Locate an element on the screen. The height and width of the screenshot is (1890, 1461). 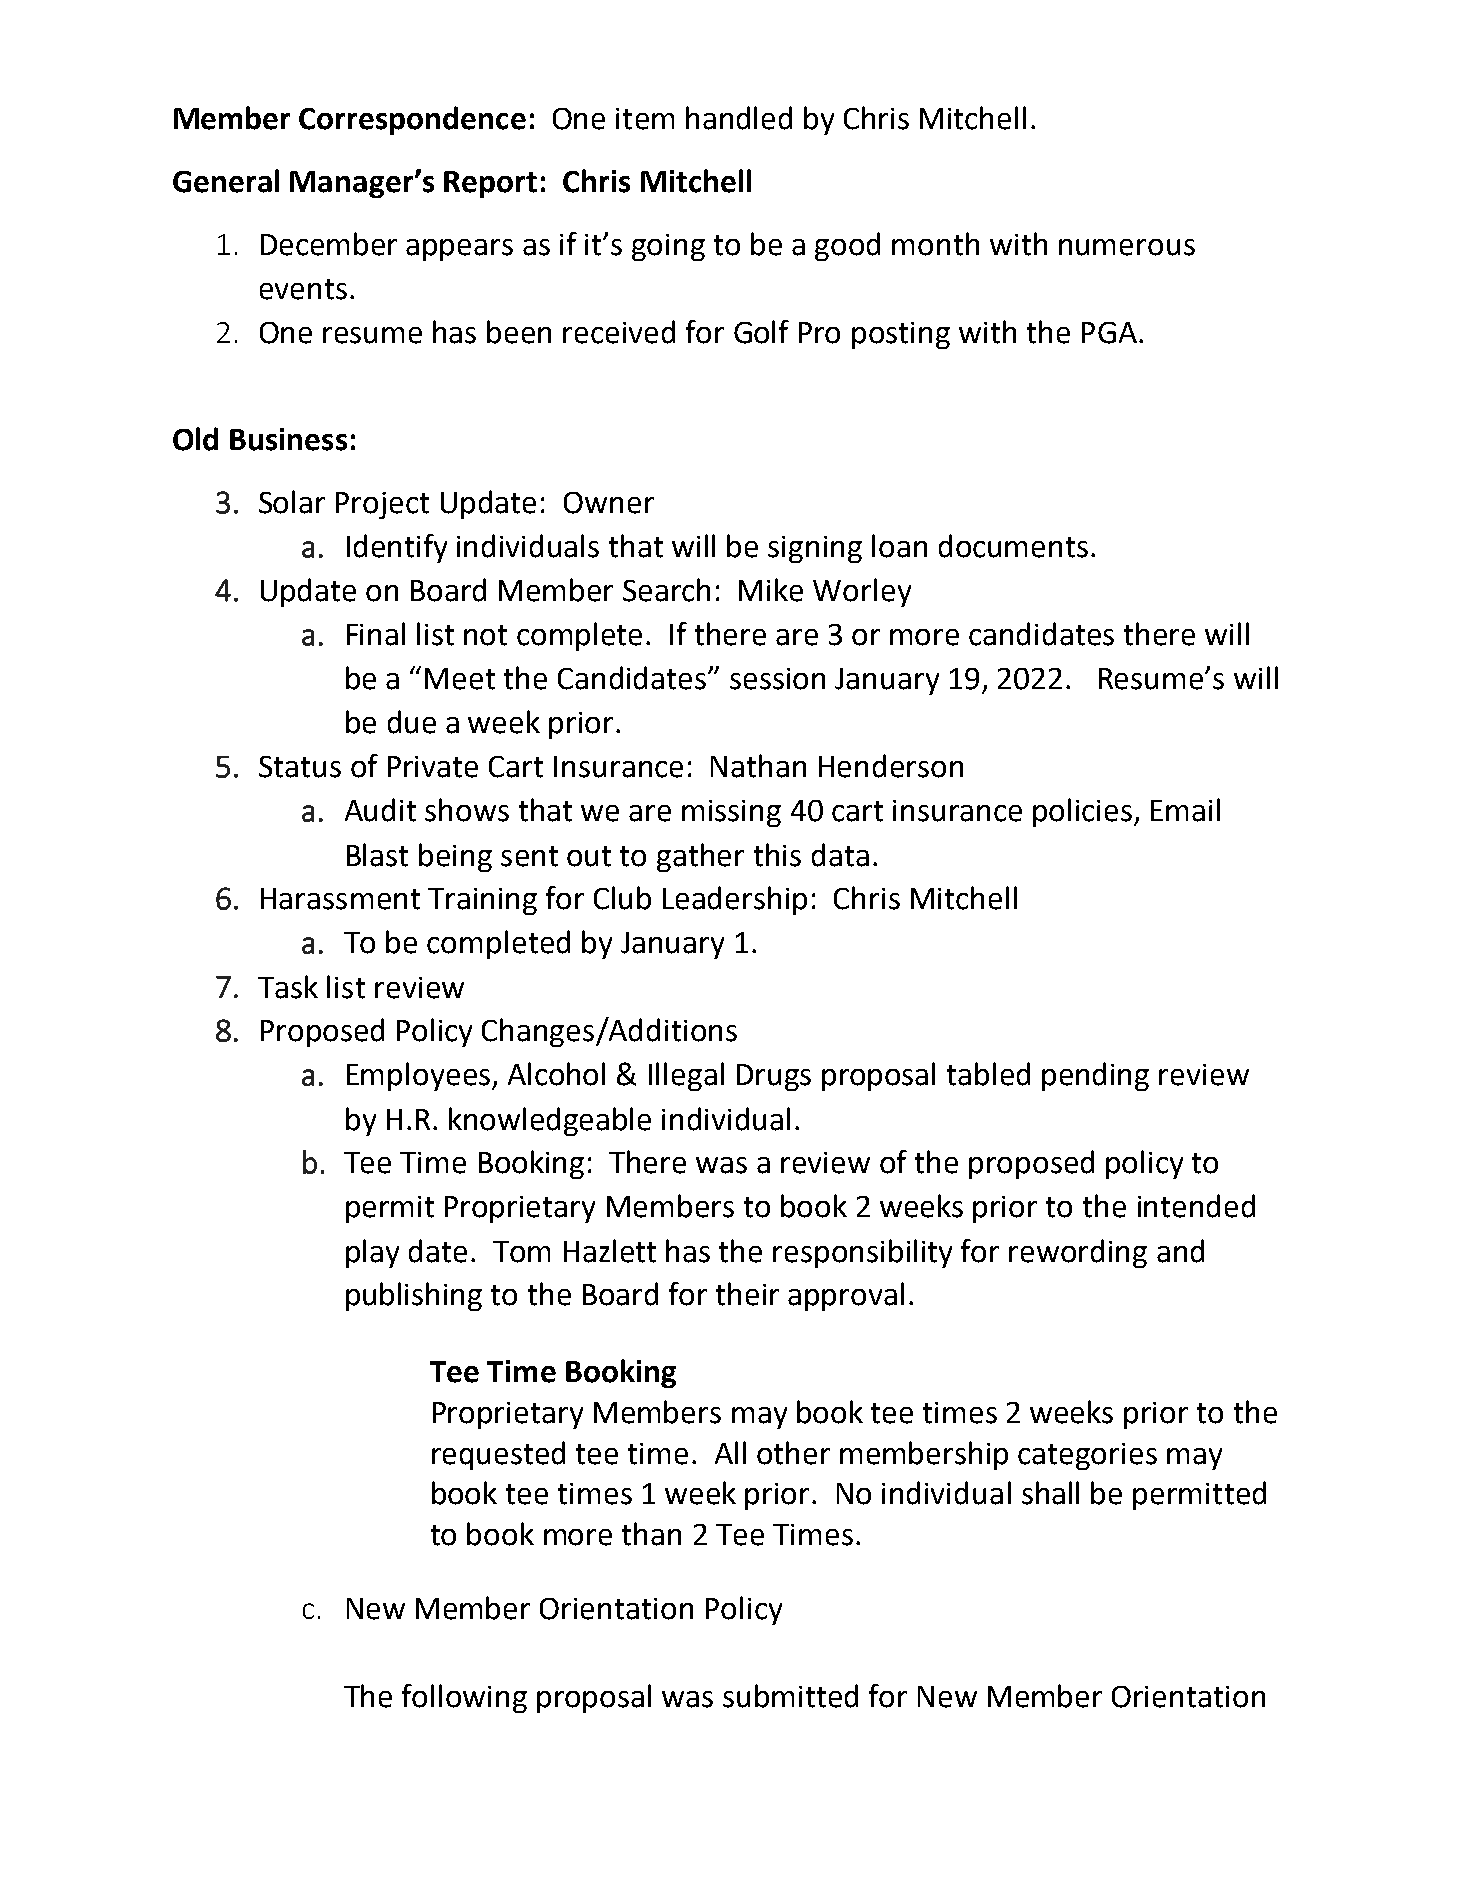
documents is located at coordinates (1013, 546).
